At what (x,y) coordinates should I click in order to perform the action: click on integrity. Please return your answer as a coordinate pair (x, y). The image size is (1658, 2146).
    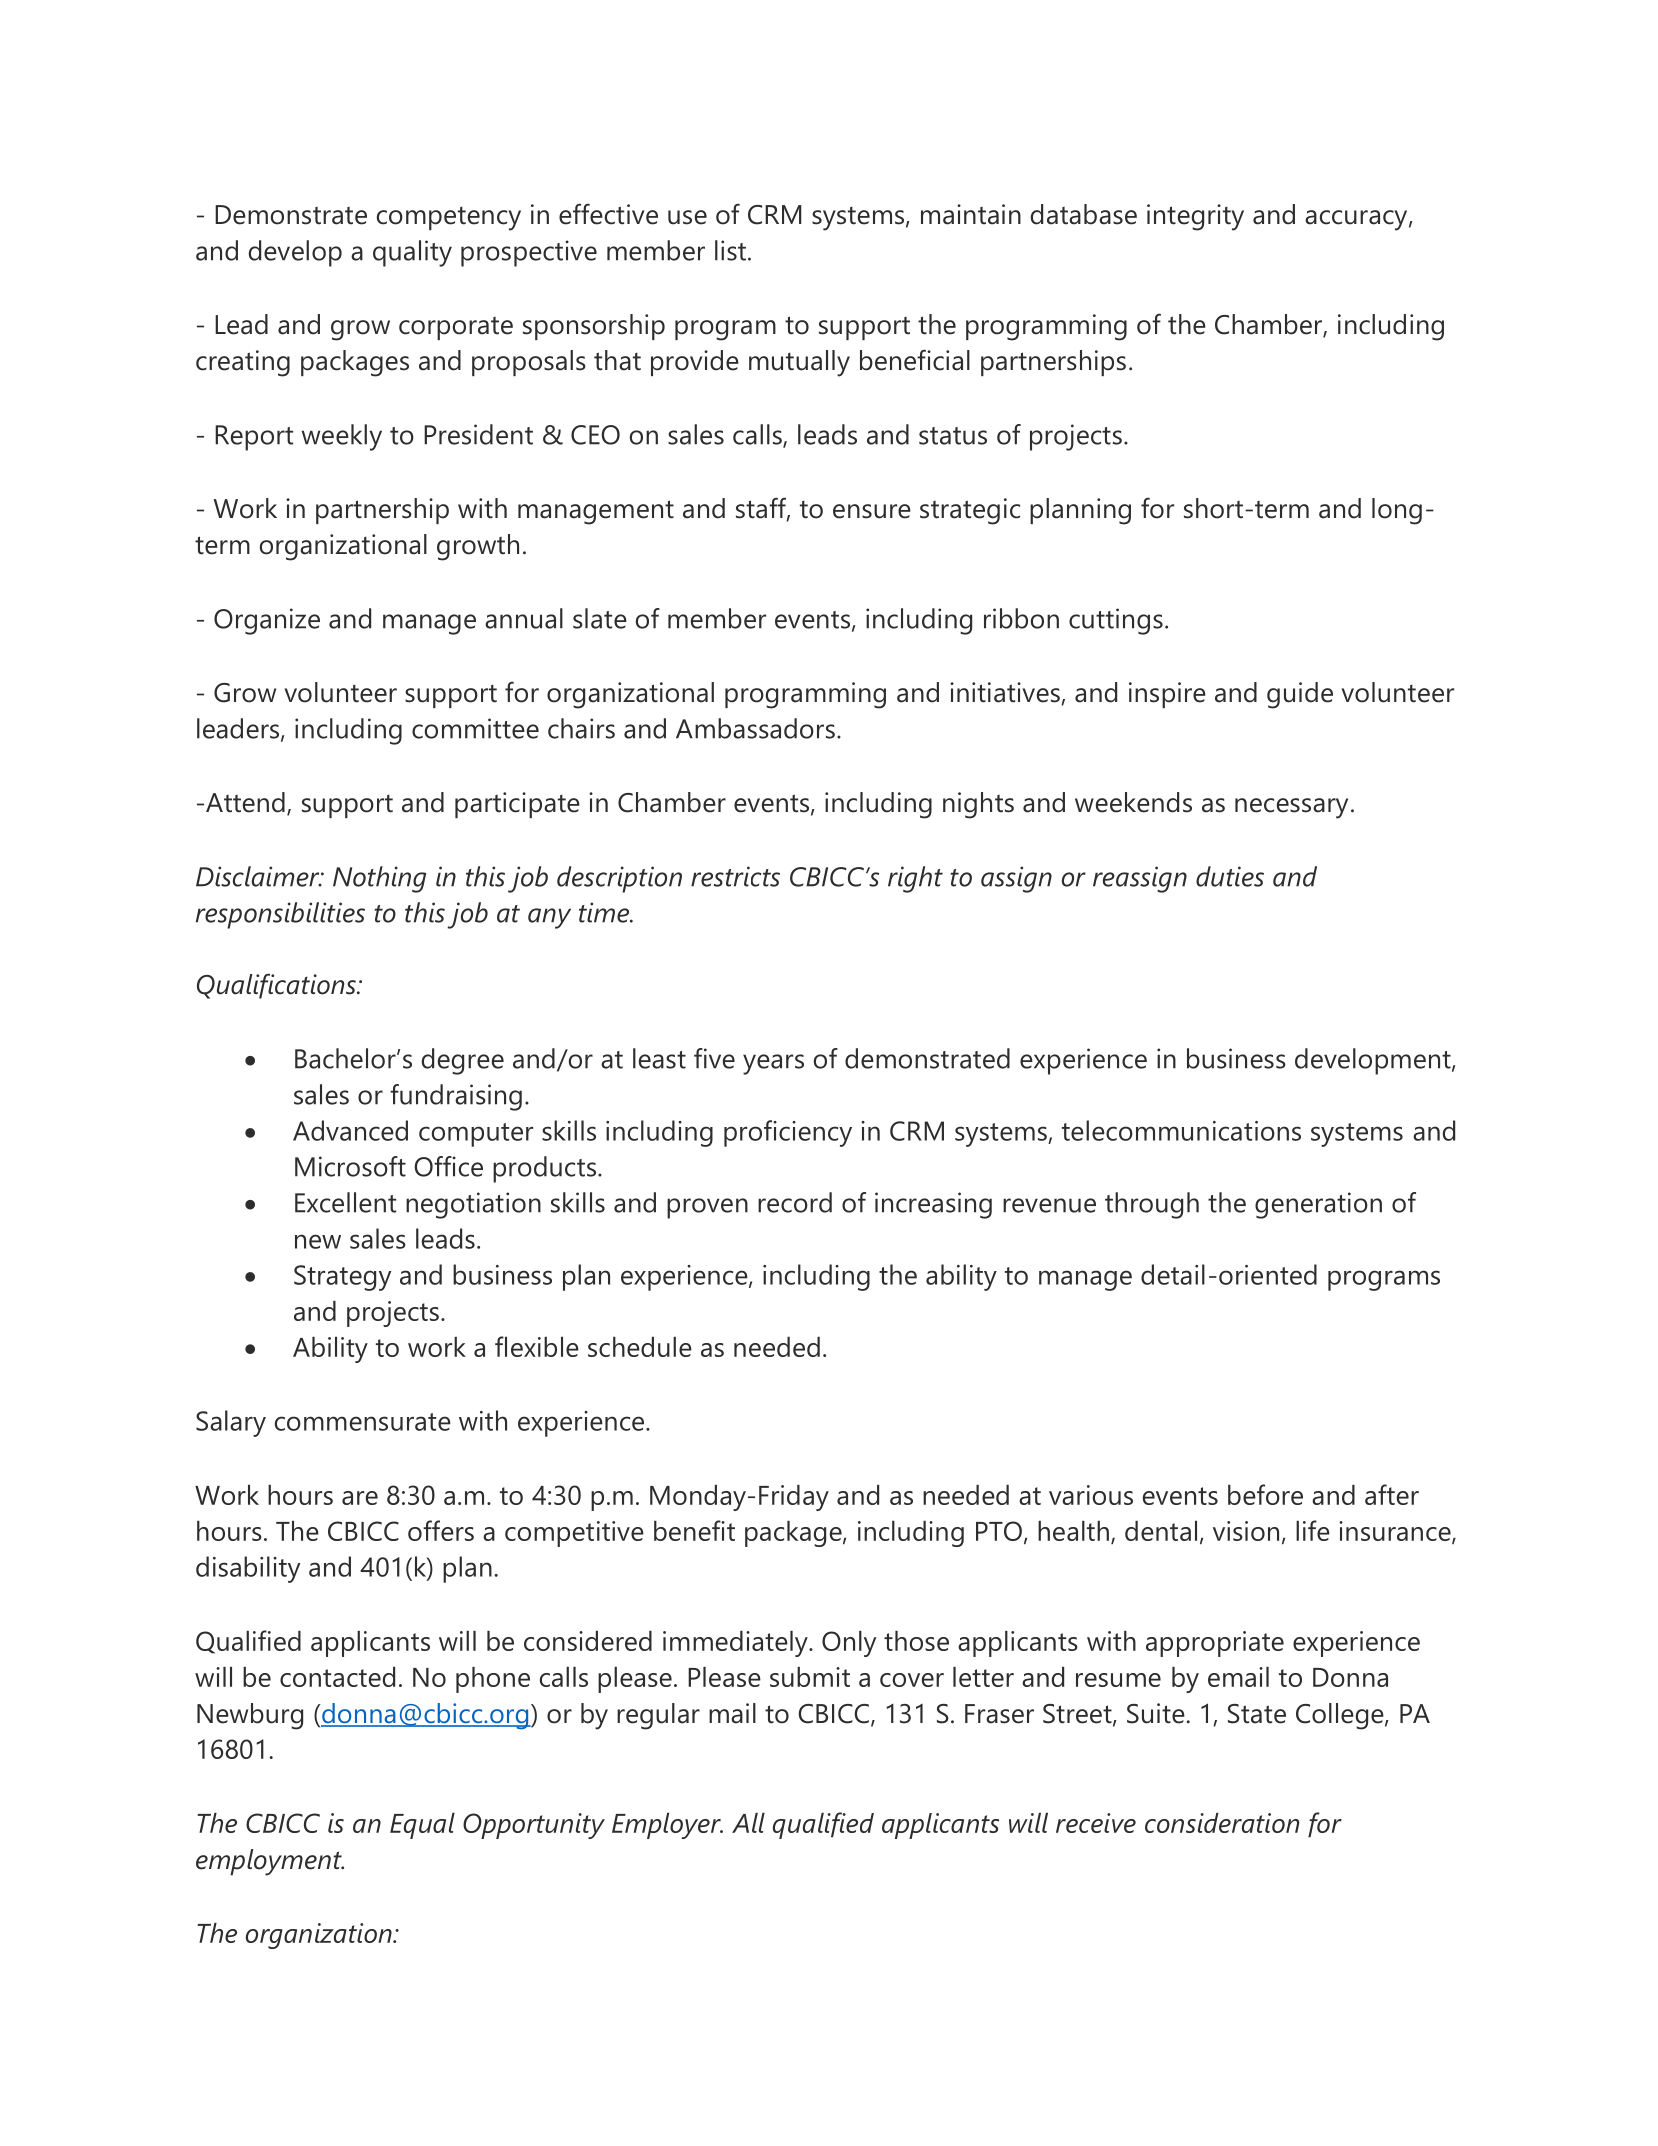
    Looking at the image, I should click on (1195, 217).
